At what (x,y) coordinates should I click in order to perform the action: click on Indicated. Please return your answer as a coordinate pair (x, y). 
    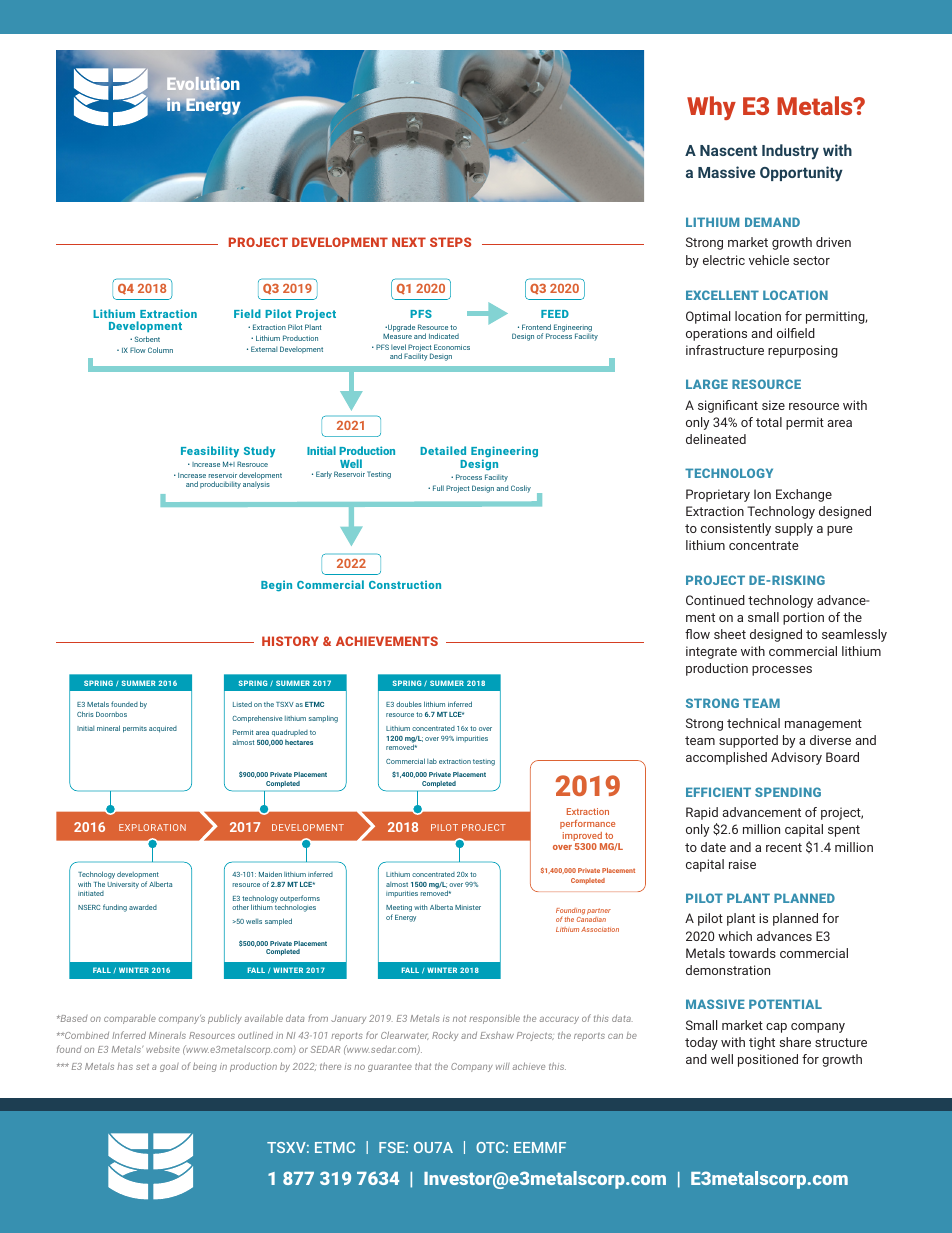
    Looking at the image, I should click on (444, 336).
